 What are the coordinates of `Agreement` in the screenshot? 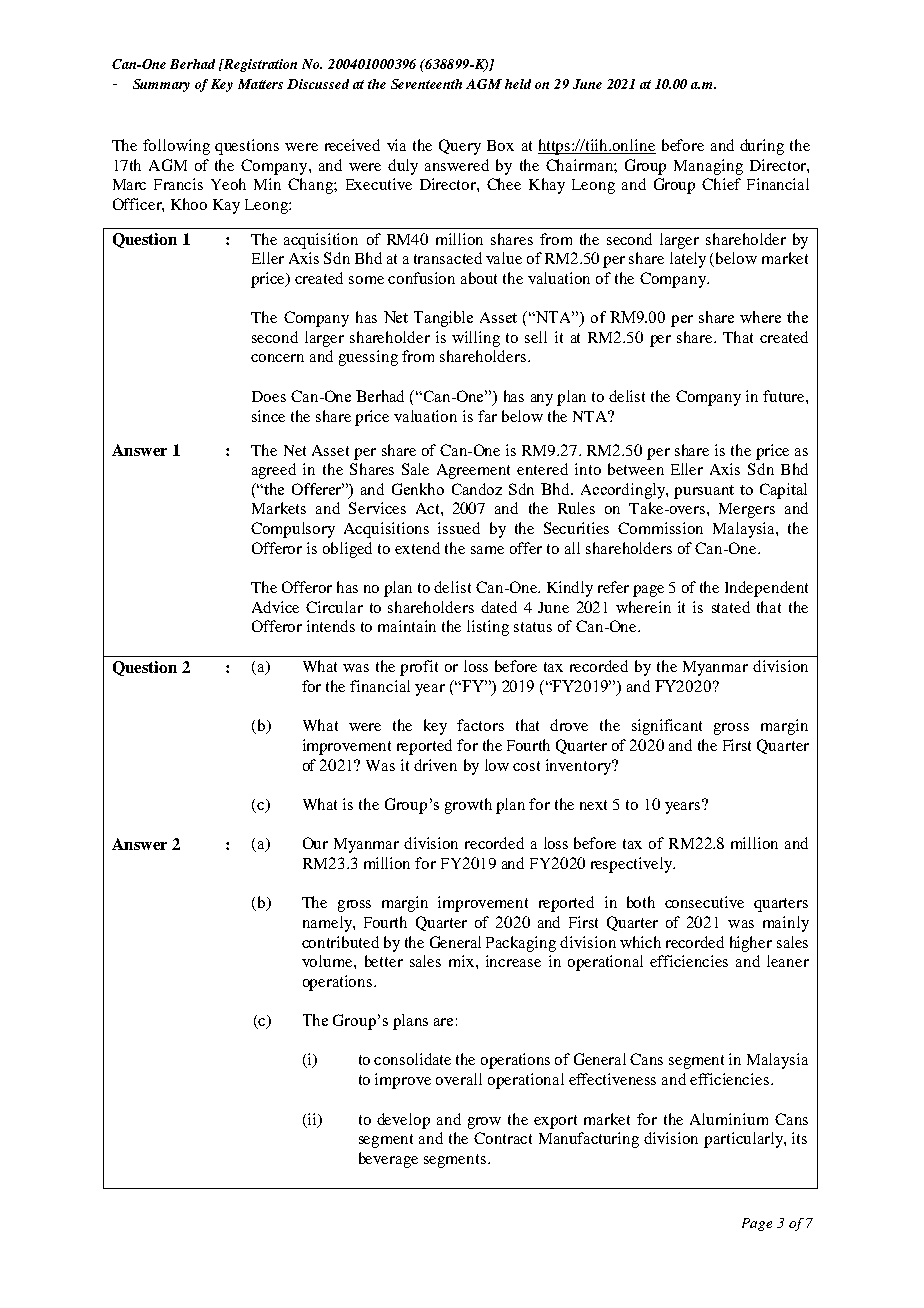 It's located at (473, 471).
